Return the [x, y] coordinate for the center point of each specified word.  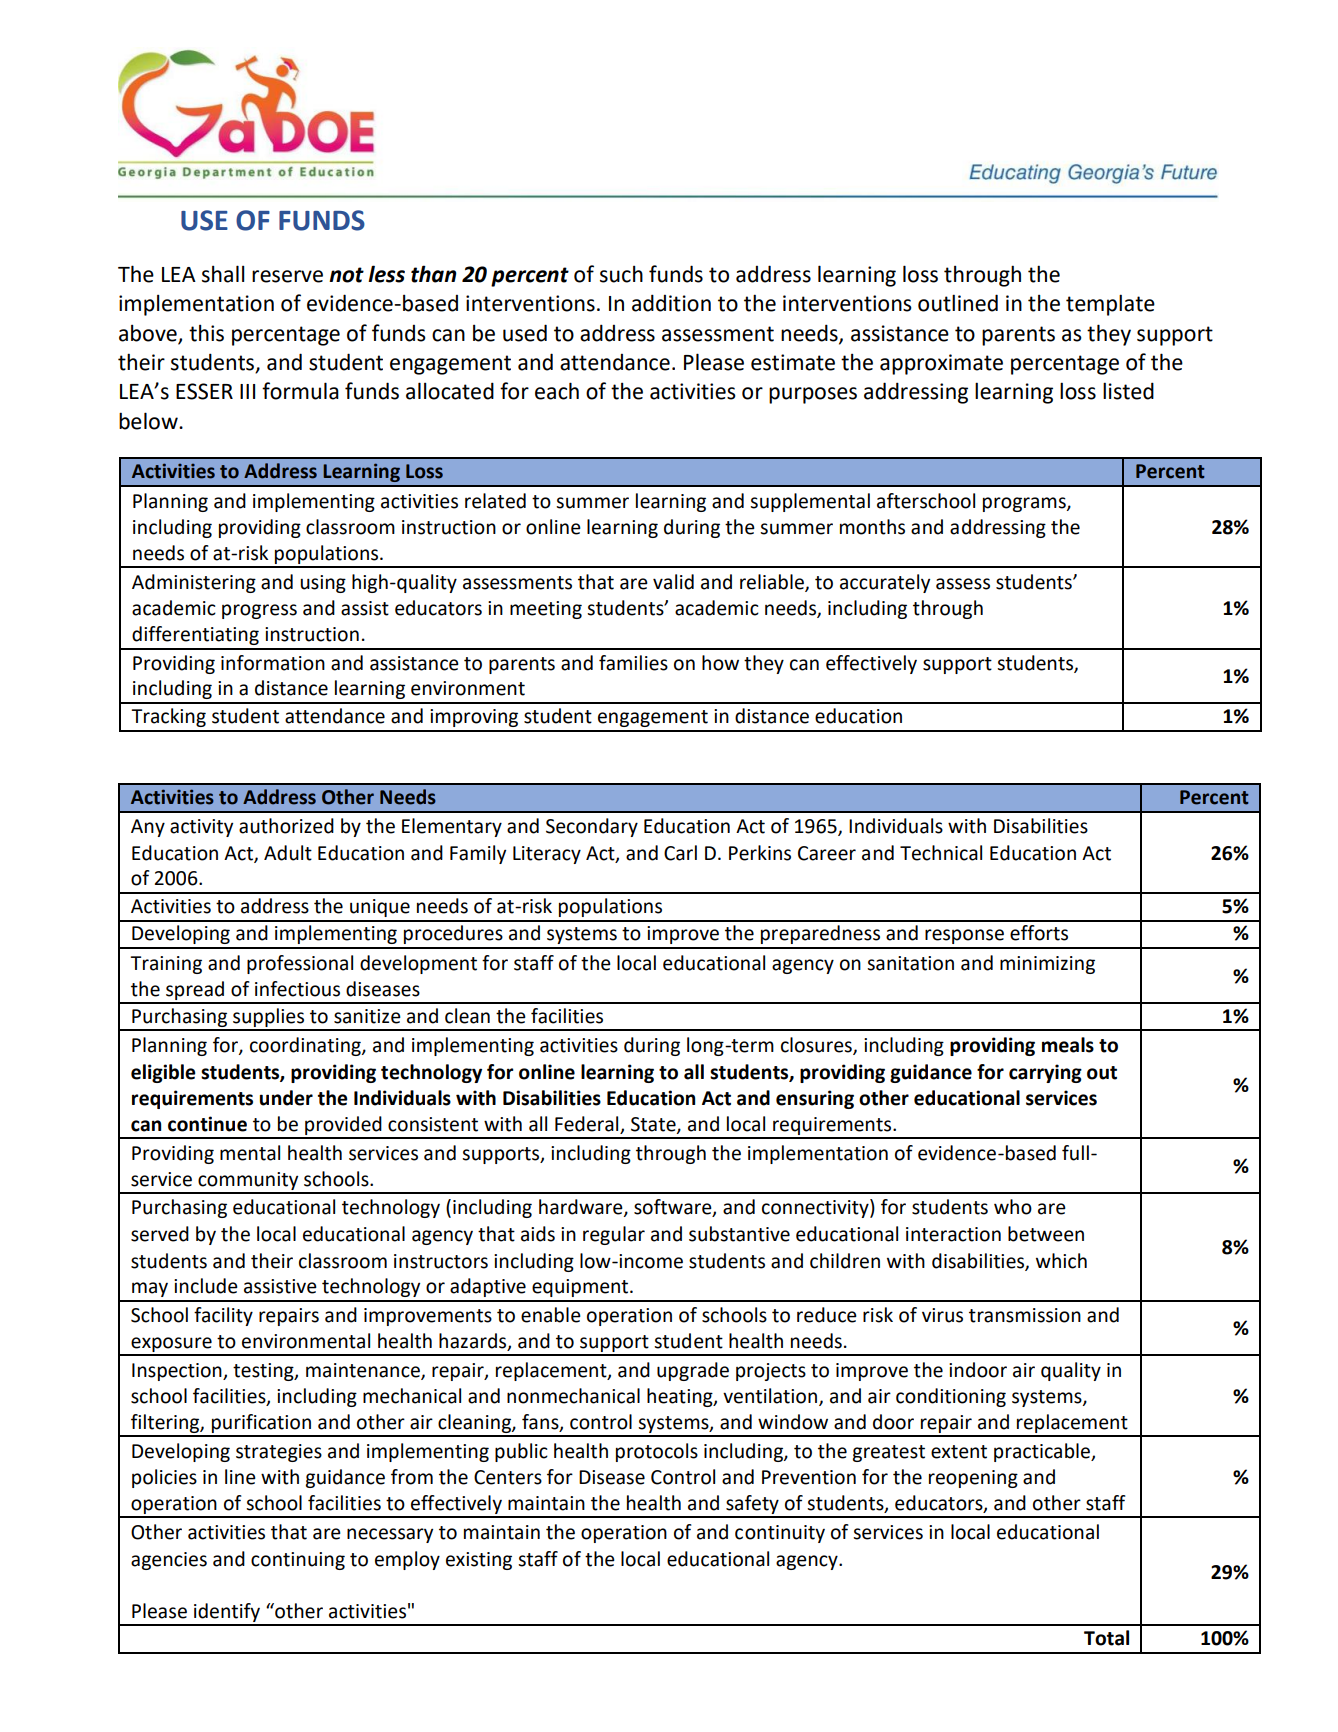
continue [207, 1124]
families [633, 663]
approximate [941, 364]
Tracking [168, 717]
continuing [298, 1561]
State [654, 1125]
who [1013, 1207]
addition [671, 303]
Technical [941, 853]
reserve [287, 276]
